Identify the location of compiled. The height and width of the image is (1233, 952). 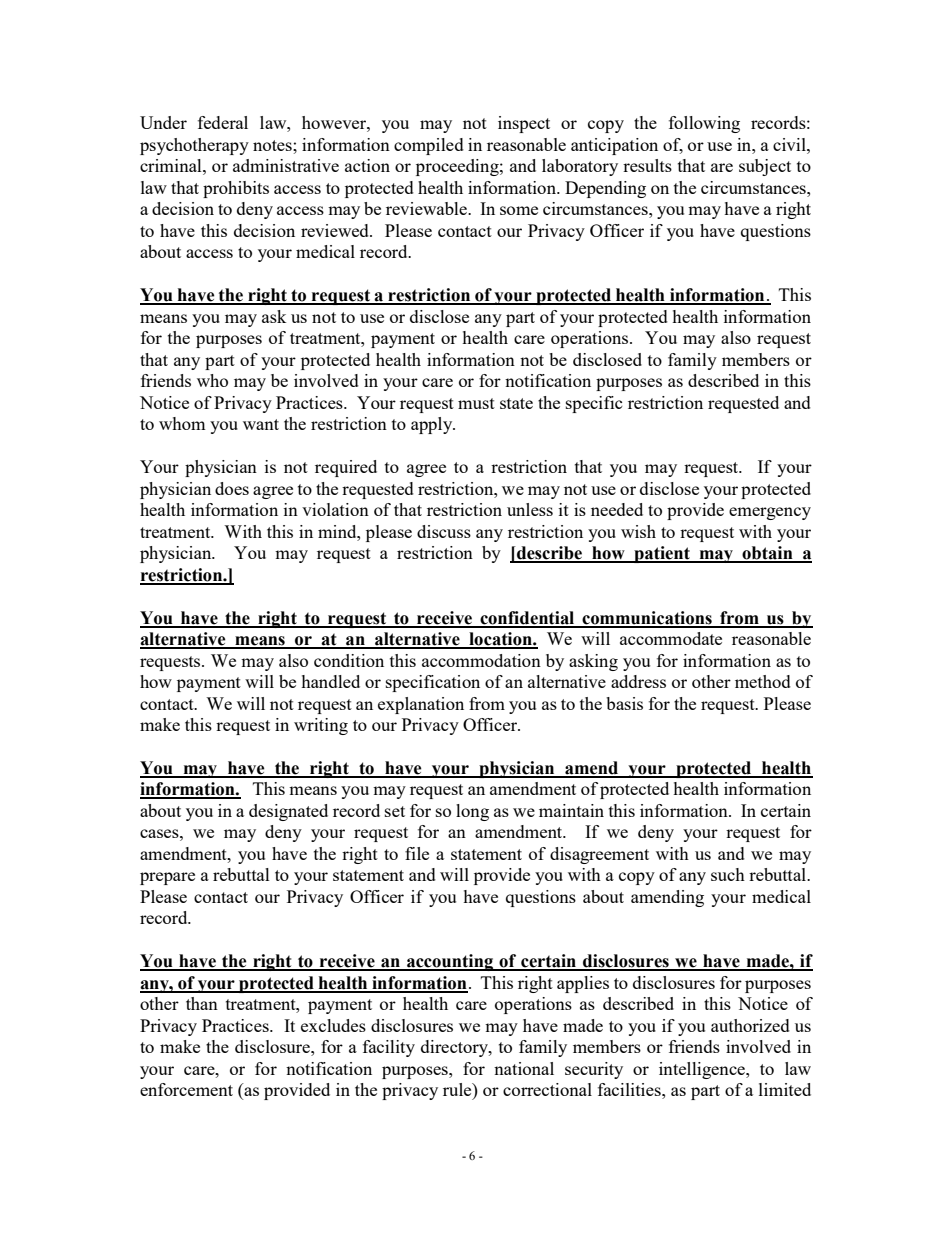
(429, 146).
